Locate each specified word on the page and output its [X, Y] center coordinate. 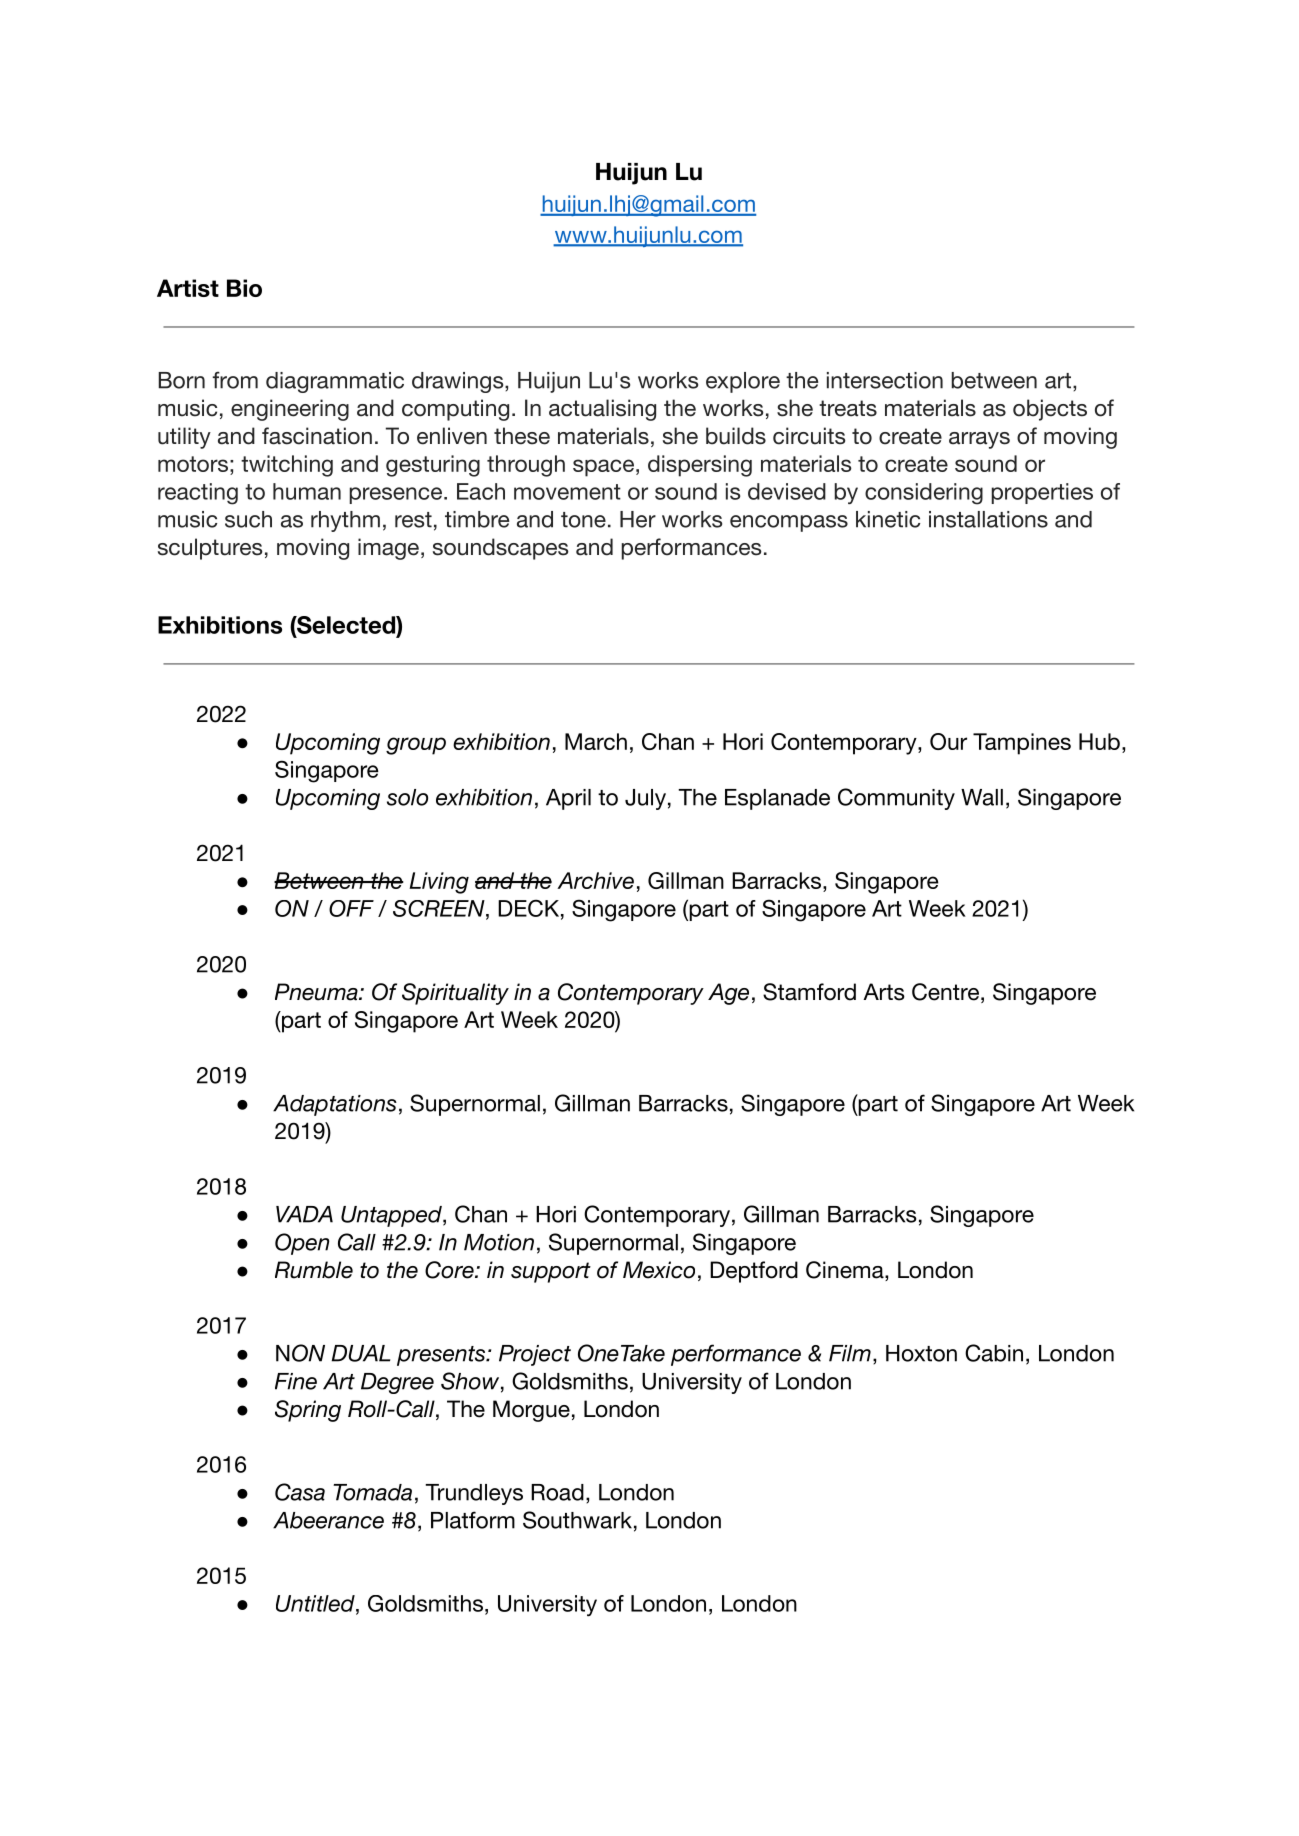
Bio [244, 288]
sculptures [210, 549]
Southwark [577, 1520]
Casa [300, 1492]
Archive [595, 880]
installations [988, 519]
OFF [351, 908]
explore [743, 382]
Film [850, 1353]
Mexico [659, 1270]
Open [302, 1244]
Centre [945, 992]
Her [638, 519]
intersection [885, 380]
